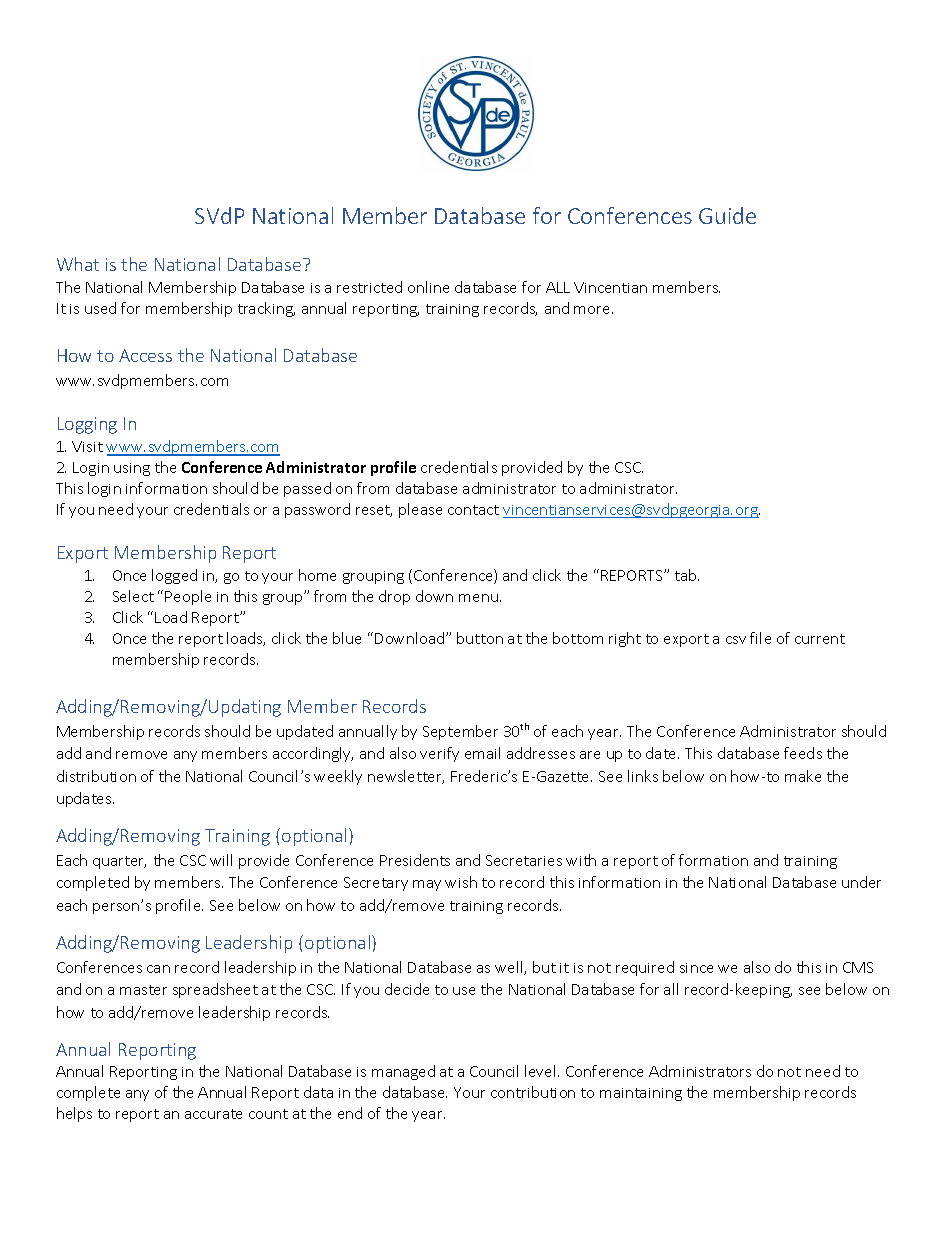  Describe the element at coordinates (727, 215) in the screenshot. I see `Guide` at that location.
